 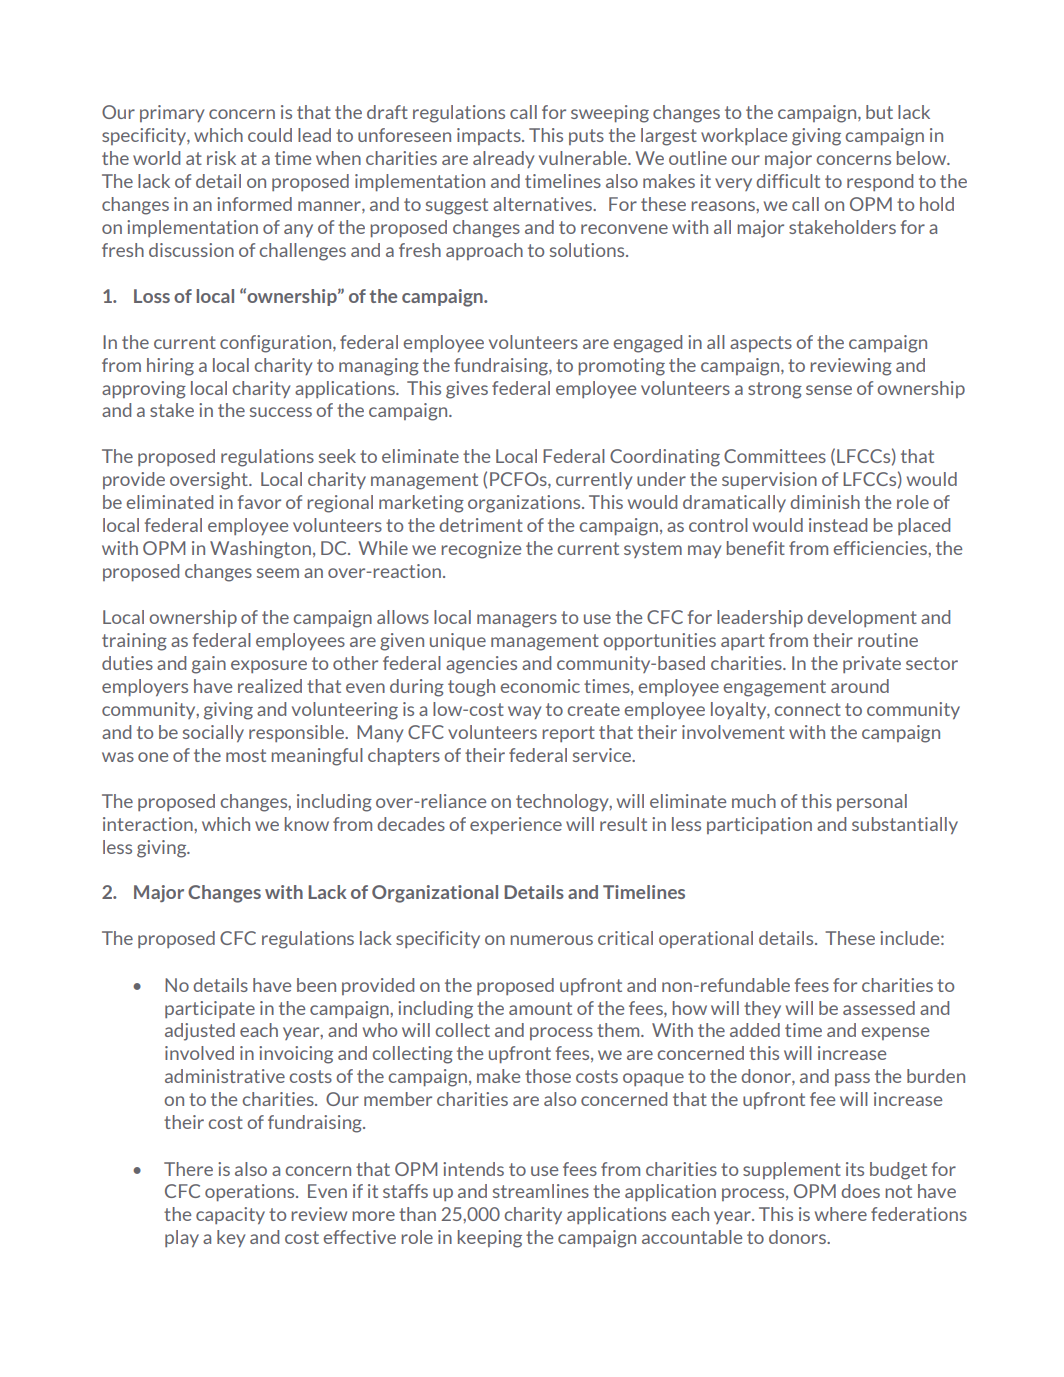 What do you see at coordinates (281, 412) in the screenshot?
I see `success` at bounding box center [281, 412].
